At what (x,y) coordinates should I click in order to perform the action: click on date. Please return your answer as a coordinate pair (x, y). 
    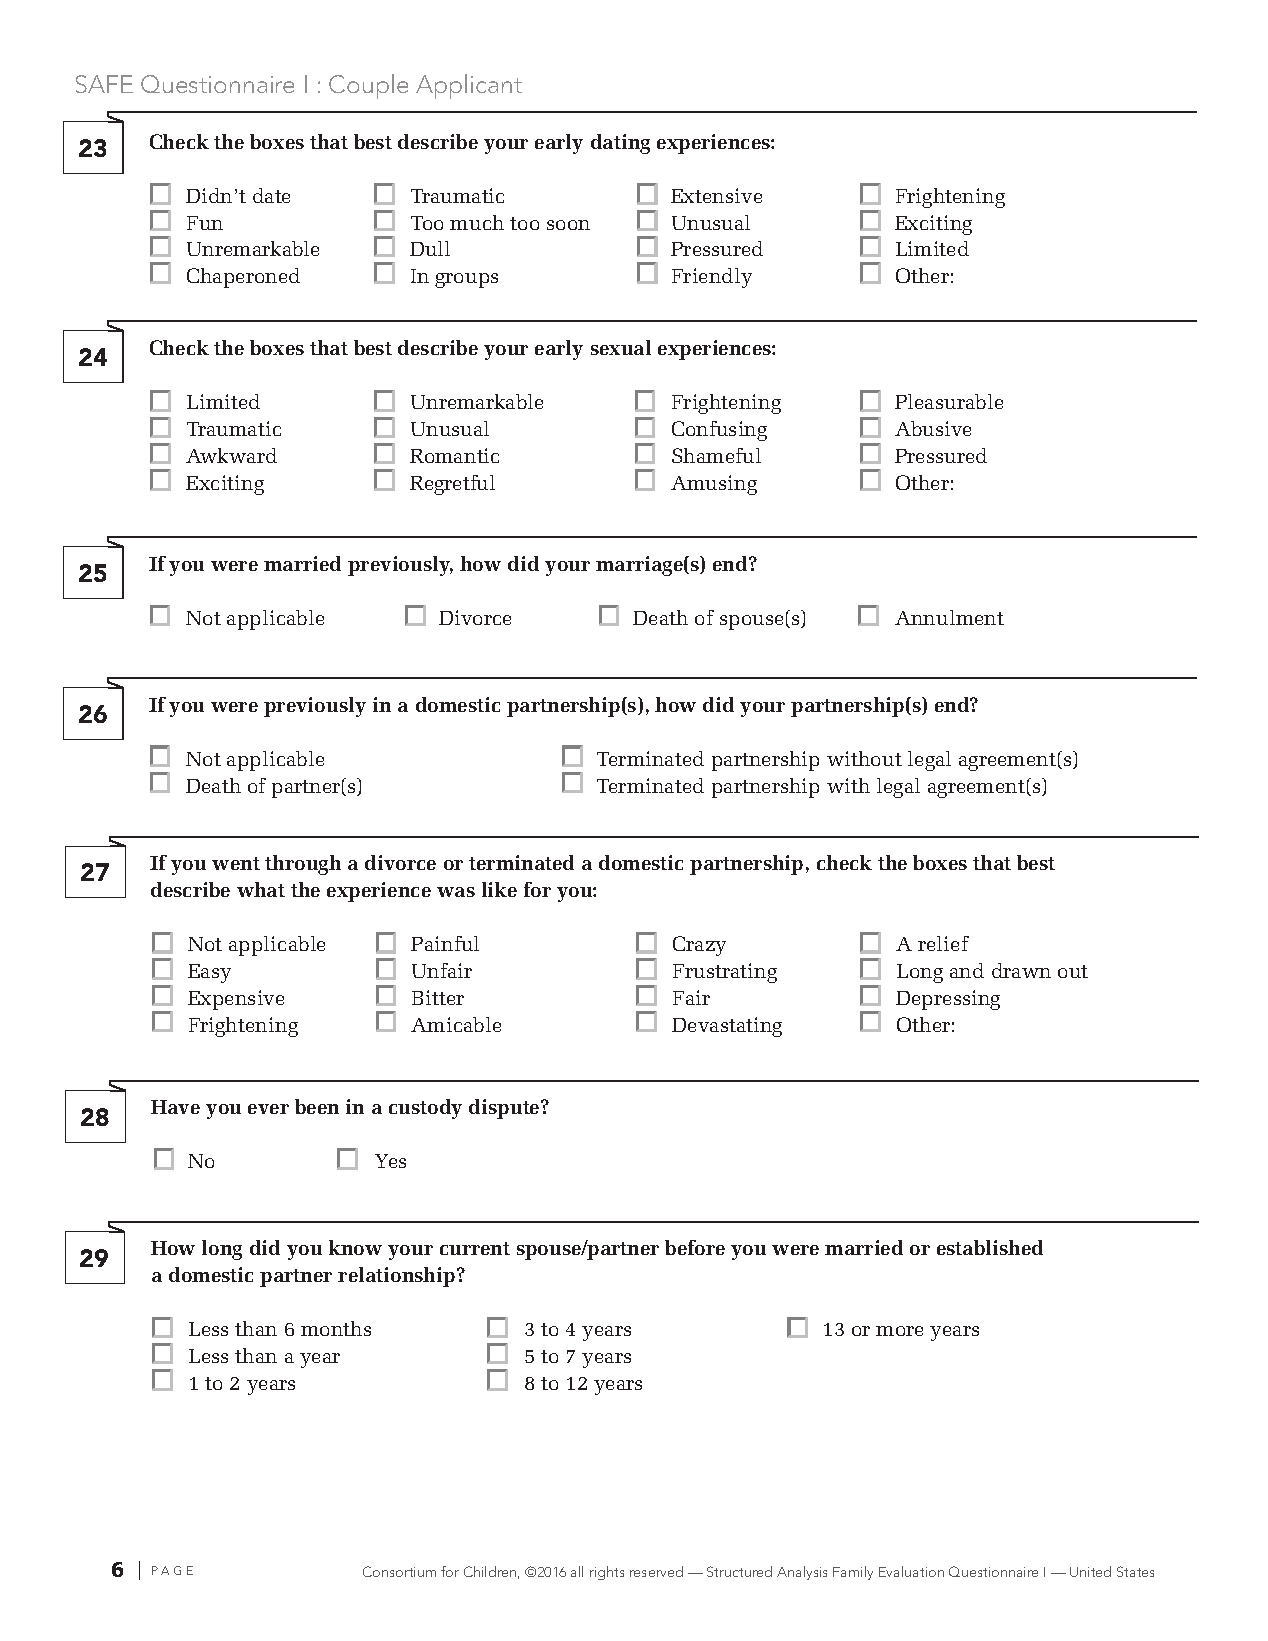
    Looking at the image, I should click on (271, 195).
